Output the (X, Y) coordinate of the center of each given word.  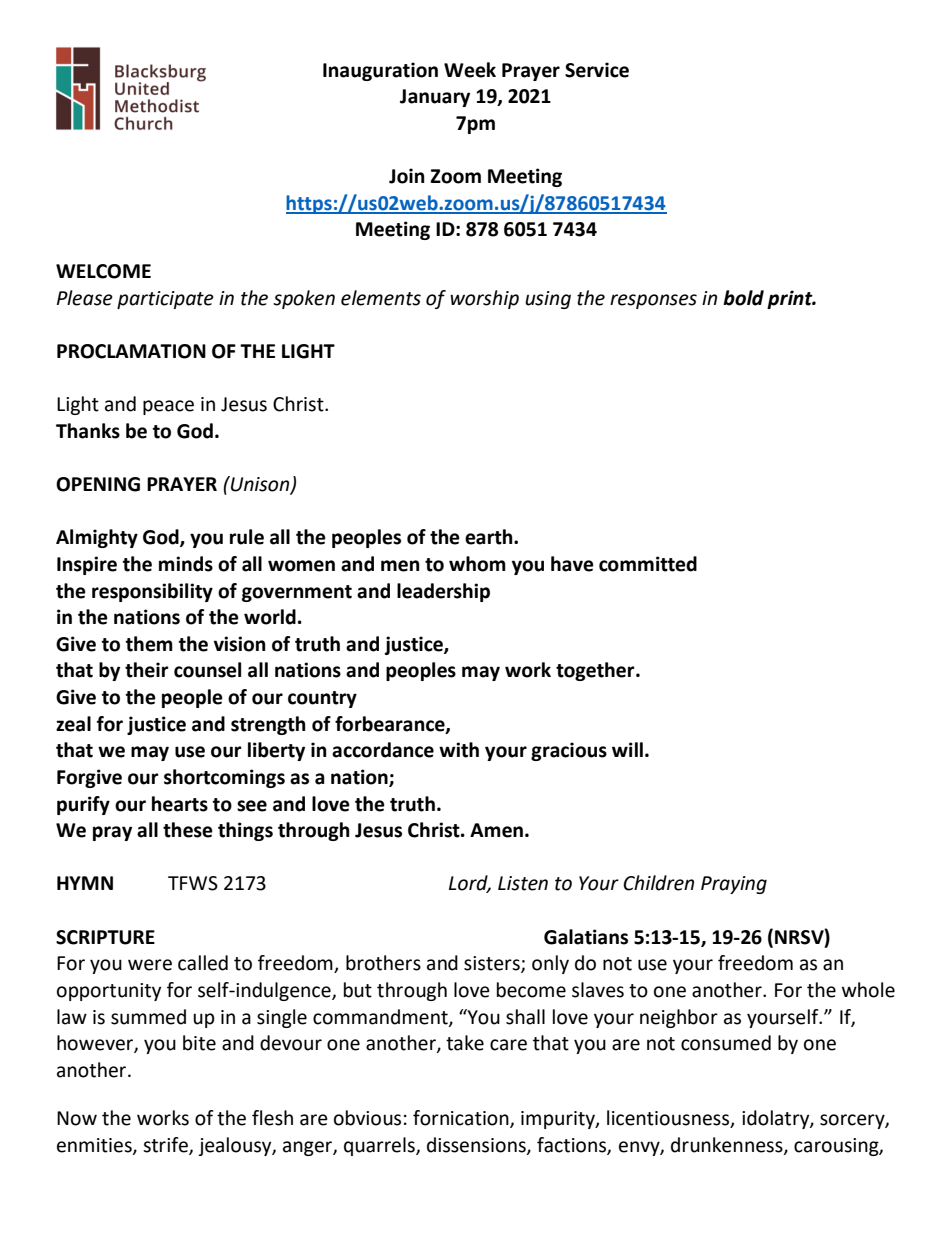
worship (484, 299)
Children (658, 883)
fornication (462, 1119)
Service (597, 70)
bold (743, 298)
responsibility (152, 592)
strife (166, 1145)
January (435, 98)
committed (648, 564)
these (188, 830)
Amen (496, 830)
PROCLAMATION (131, 351)
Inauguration (380, 71)
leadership (443, 592)
